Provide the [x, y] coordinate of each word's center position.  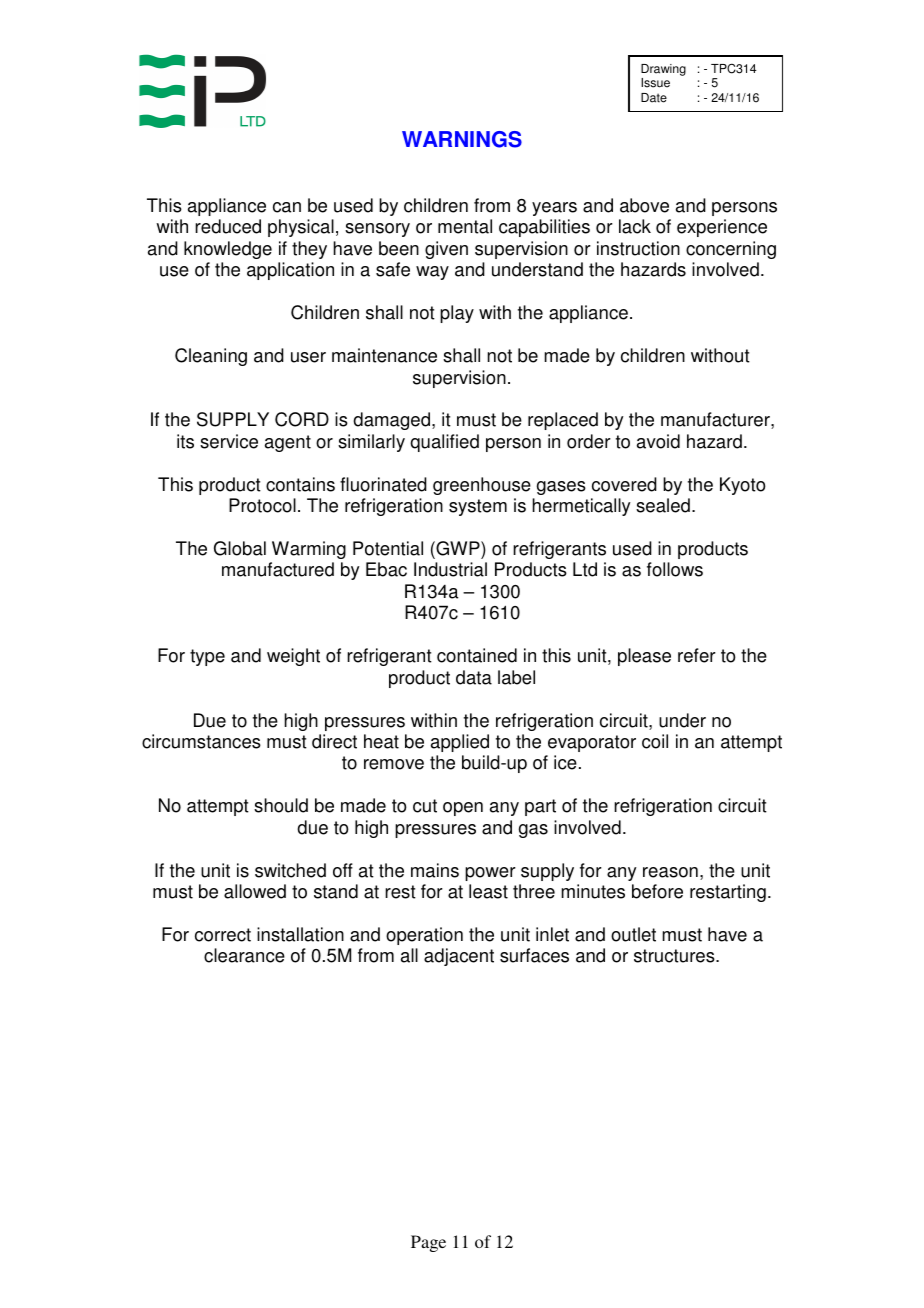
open [463, 809]
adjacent [459, 957]
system [478, 507]
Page [428, 1243]
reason [670, 872]
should [281, 805]
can [287, 207]
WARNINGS [462, 139]
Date [654, 98]
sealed [663, 505]
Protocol [262, 505]
